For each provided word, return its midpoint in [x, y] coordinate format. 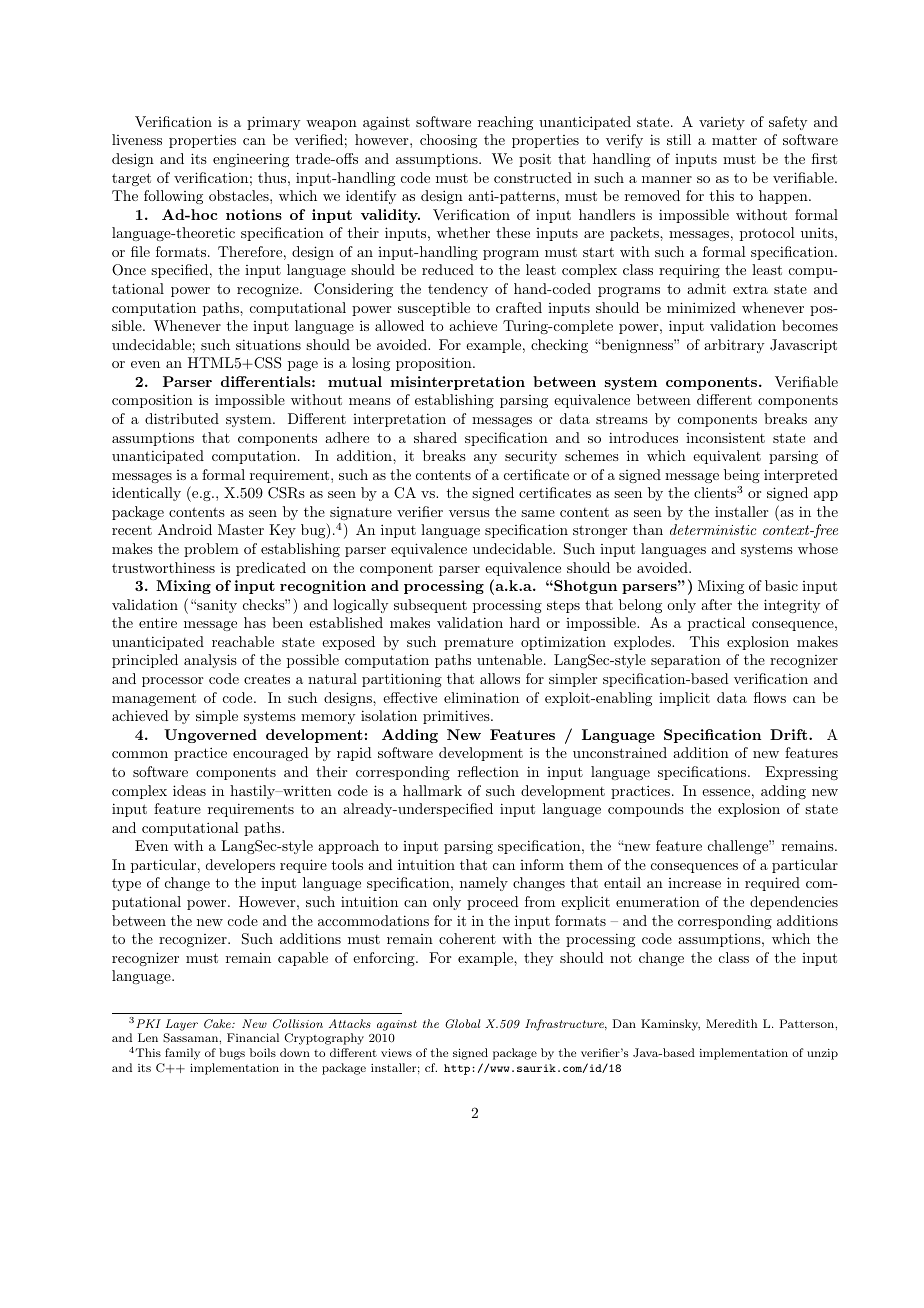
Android [185, 529]
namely [484, 884]
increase [694, 883]
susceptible [434, 309]
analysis [210, 661]
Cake [218, 1024]
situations [268, 344]
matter [734, 140]
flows [770, 697]
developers [240, 866]
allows [500, 678]
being [742, 476]
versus [469, 513]
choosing [448, 141]
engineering [251, 160]
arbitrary [734, 346]
